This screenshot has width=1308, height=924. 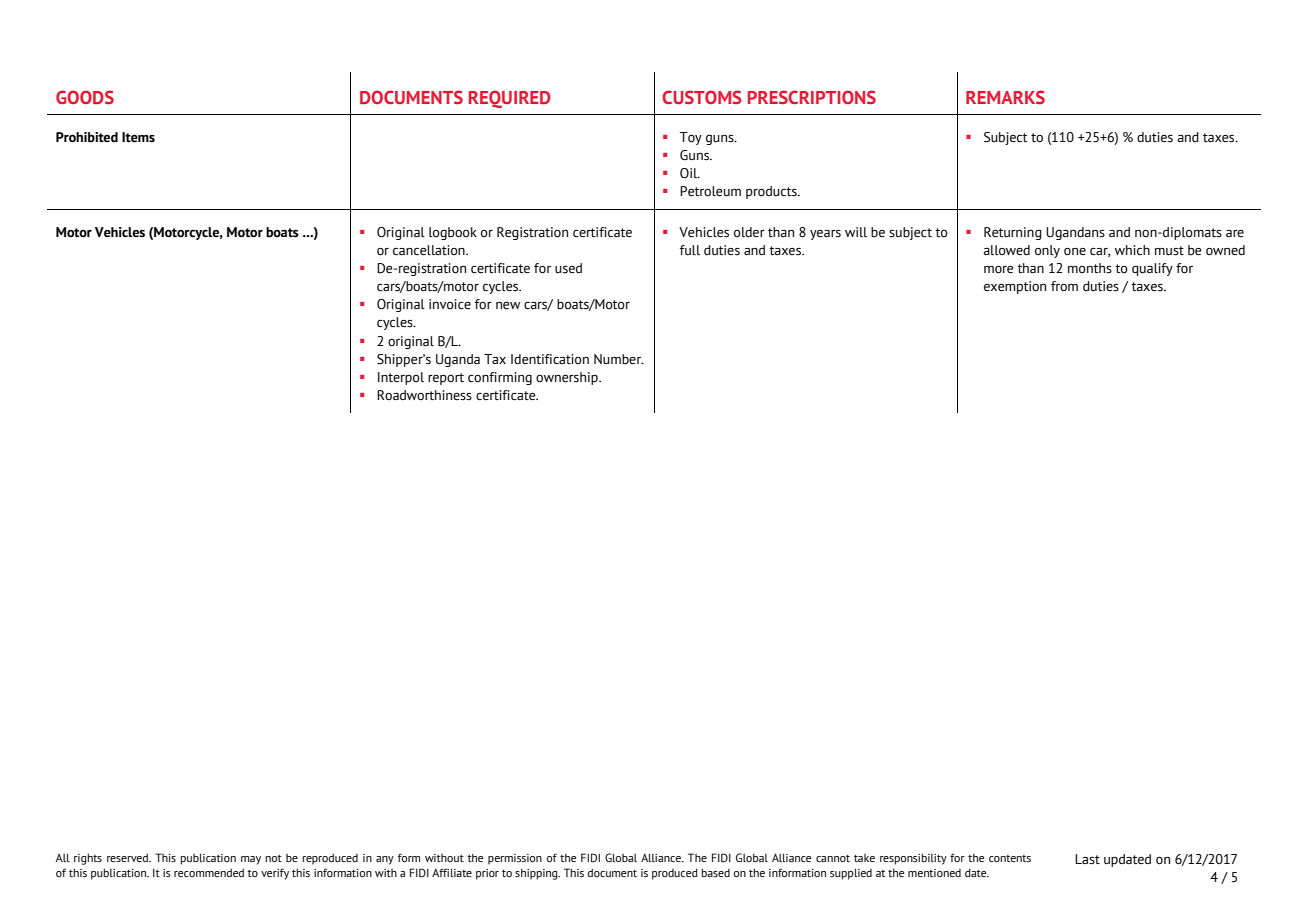 I want to click on REMARKS, so click(x=1005, y=97).
